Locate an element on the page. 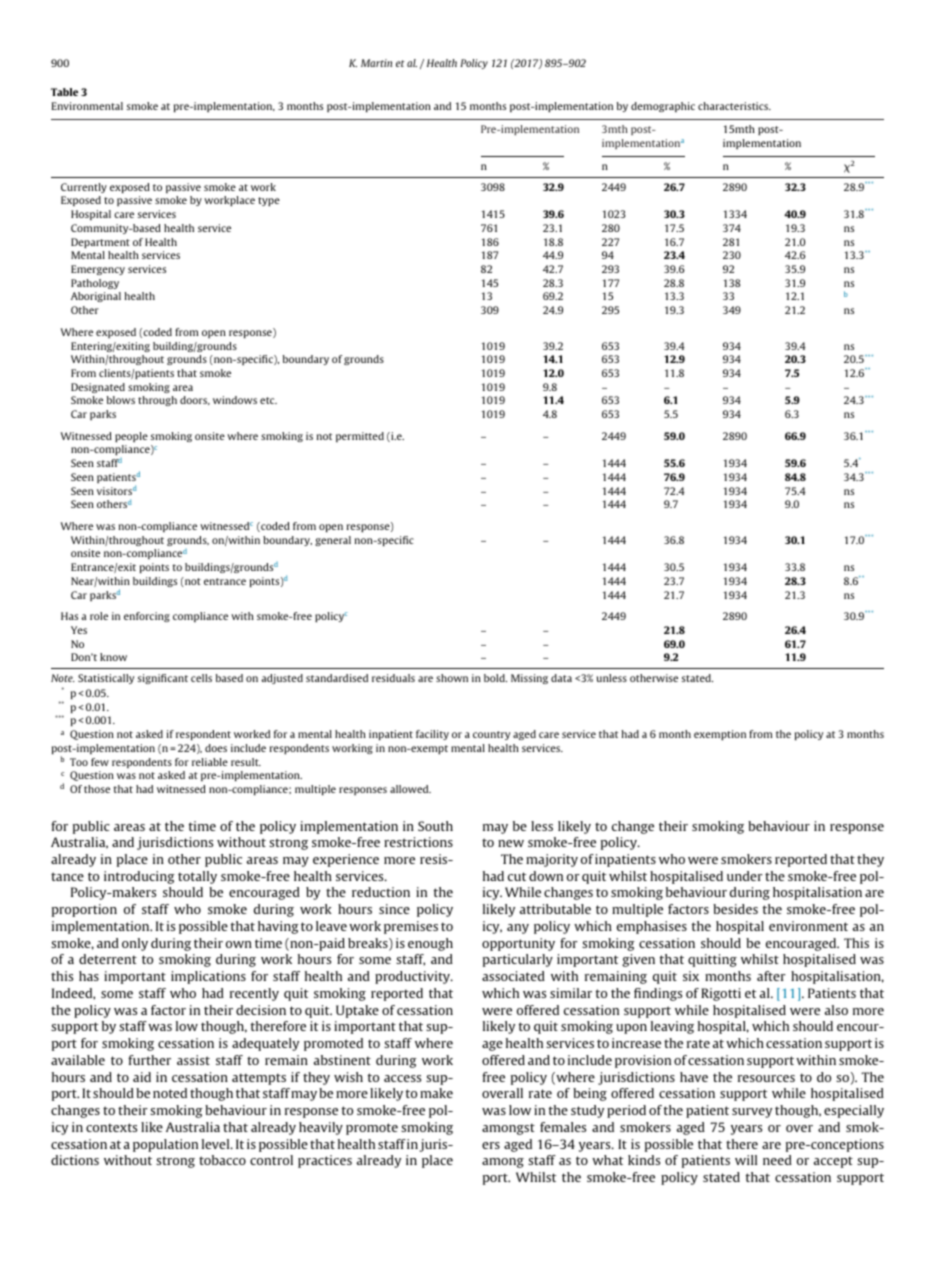 The height and width of the image is (1270, 952). permitted is located at coordinates (360, 437).
